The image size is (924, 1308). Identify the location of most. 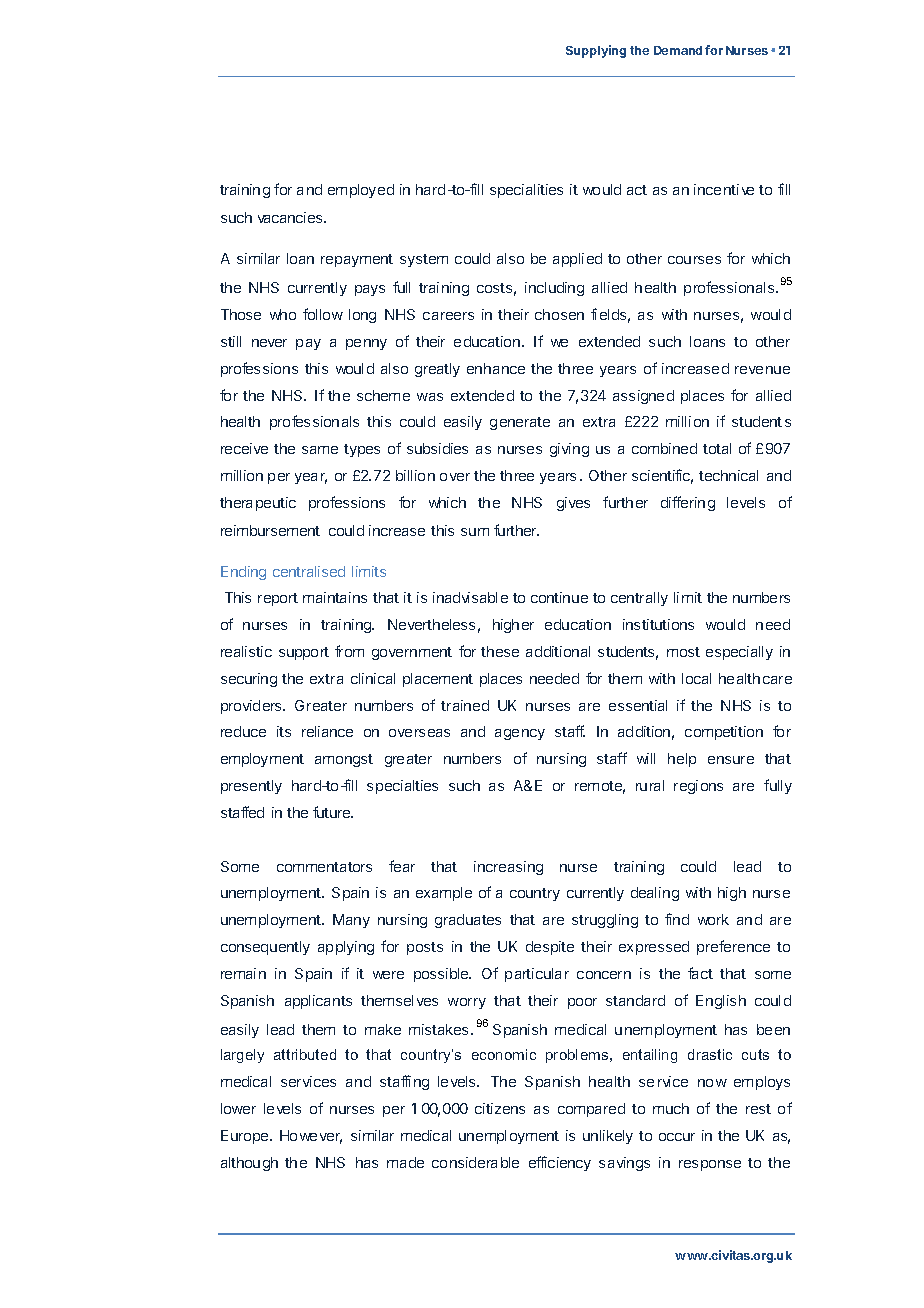
(683, 652).
